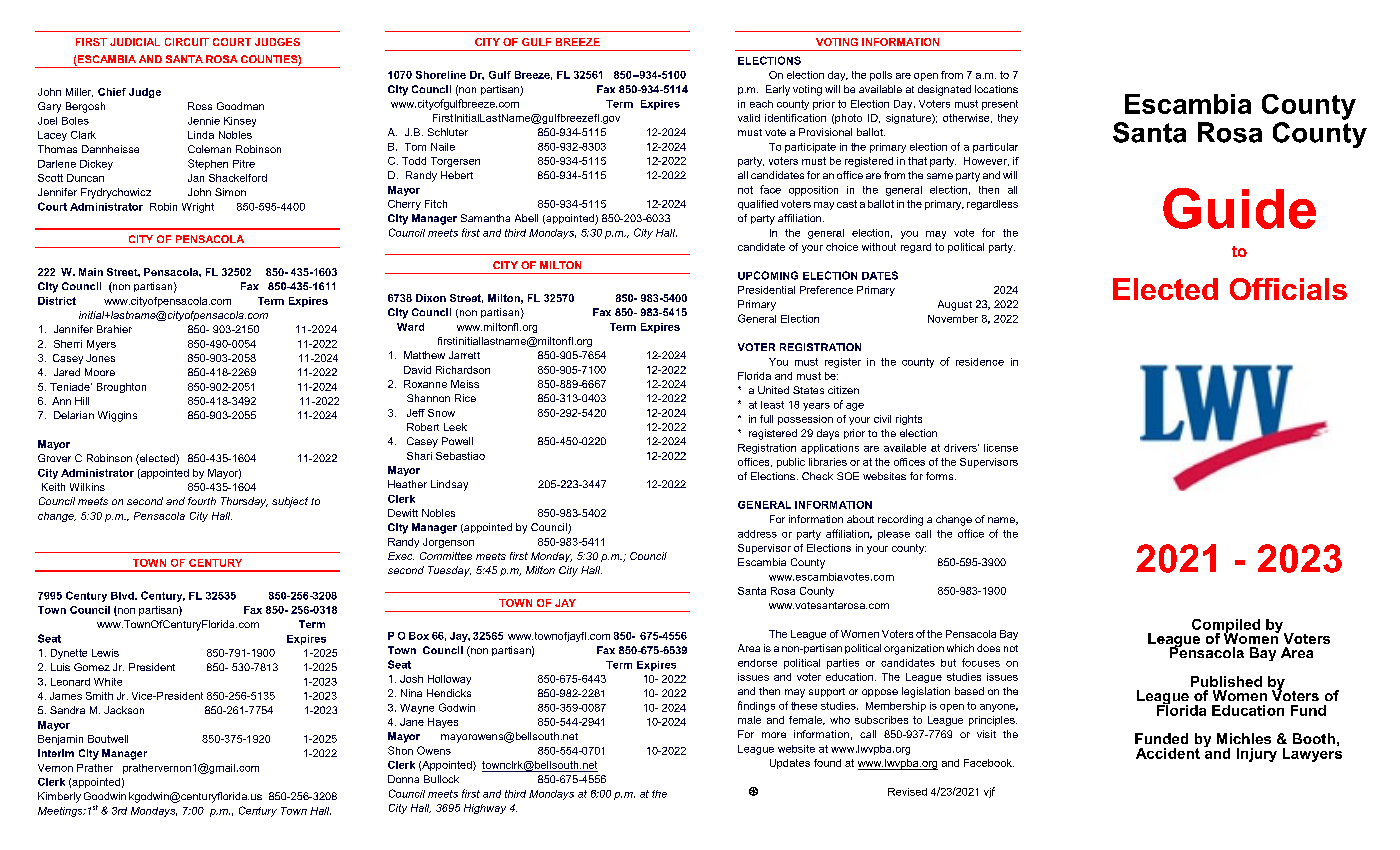 Image resolution: width=1400 pixels, height=850 pixels. Describe the element at coordinates (105, 796) in the document. I see `Goodwin` at that location.
